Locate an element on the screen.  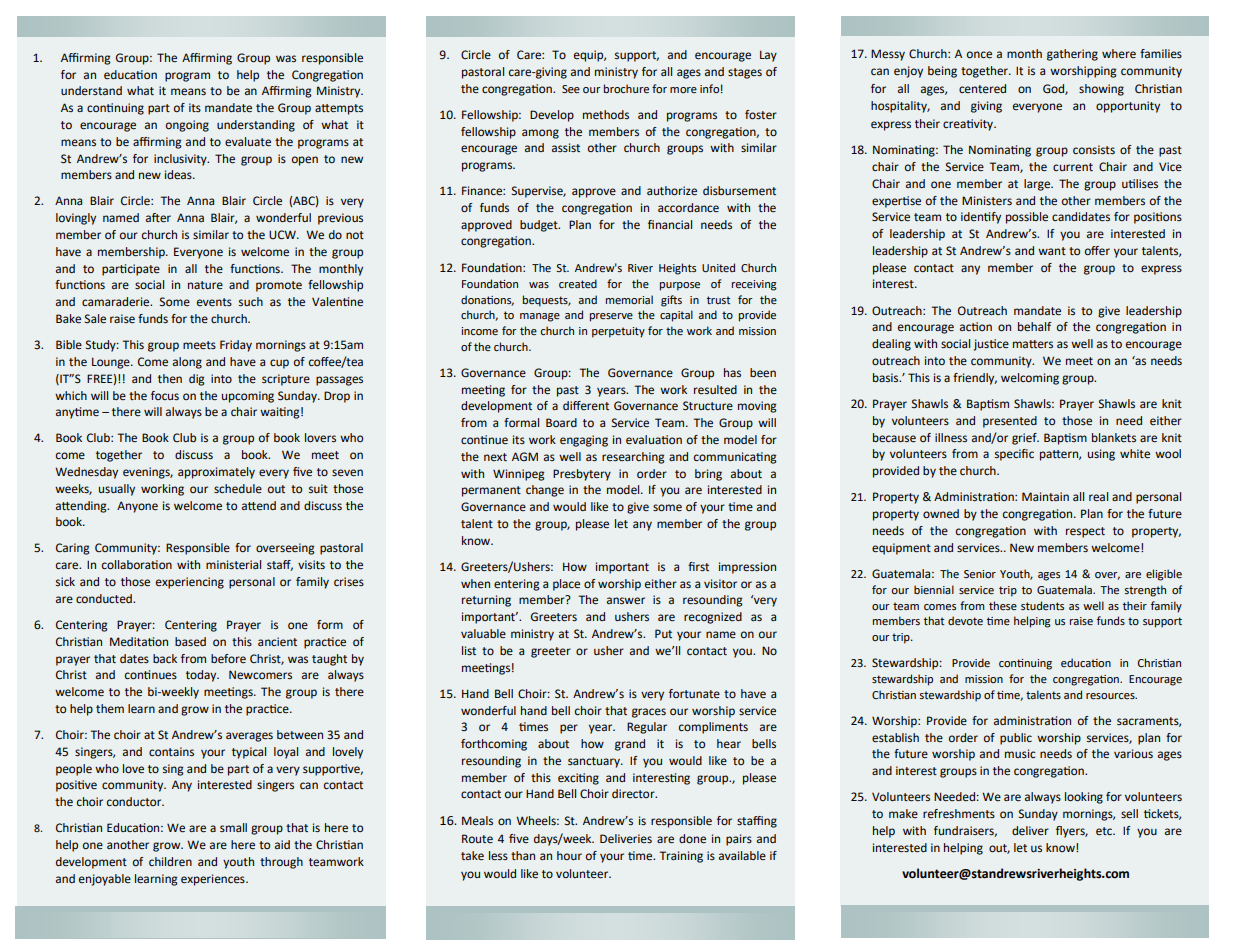
refreshments is located at coordinates (959, 814).
